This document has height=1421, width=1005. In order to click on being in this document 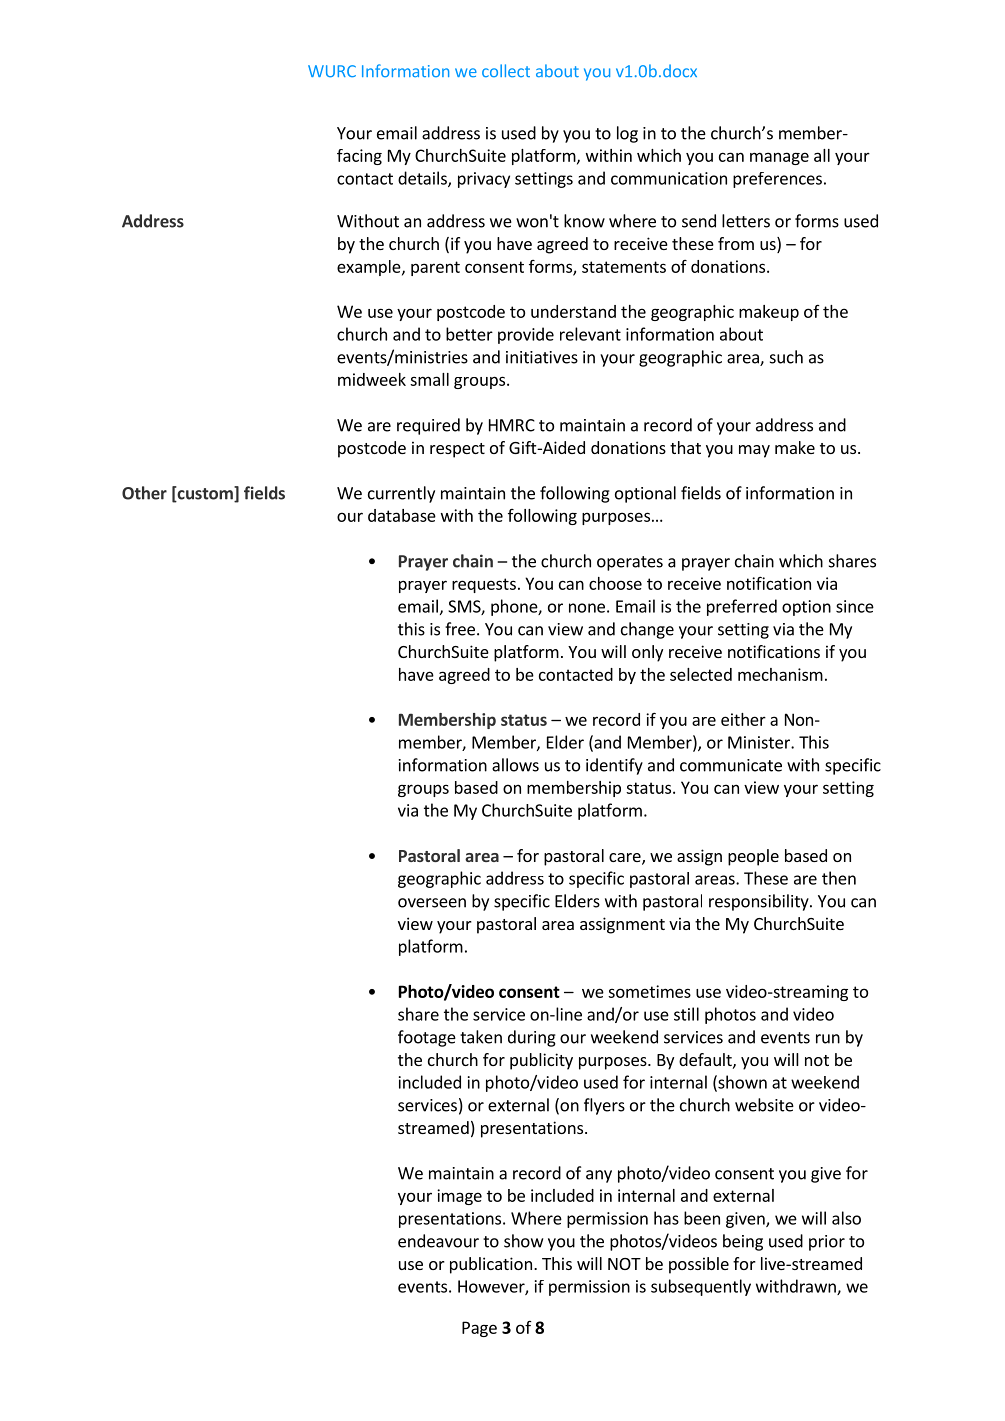, I will do `click(743, 1242)`.
